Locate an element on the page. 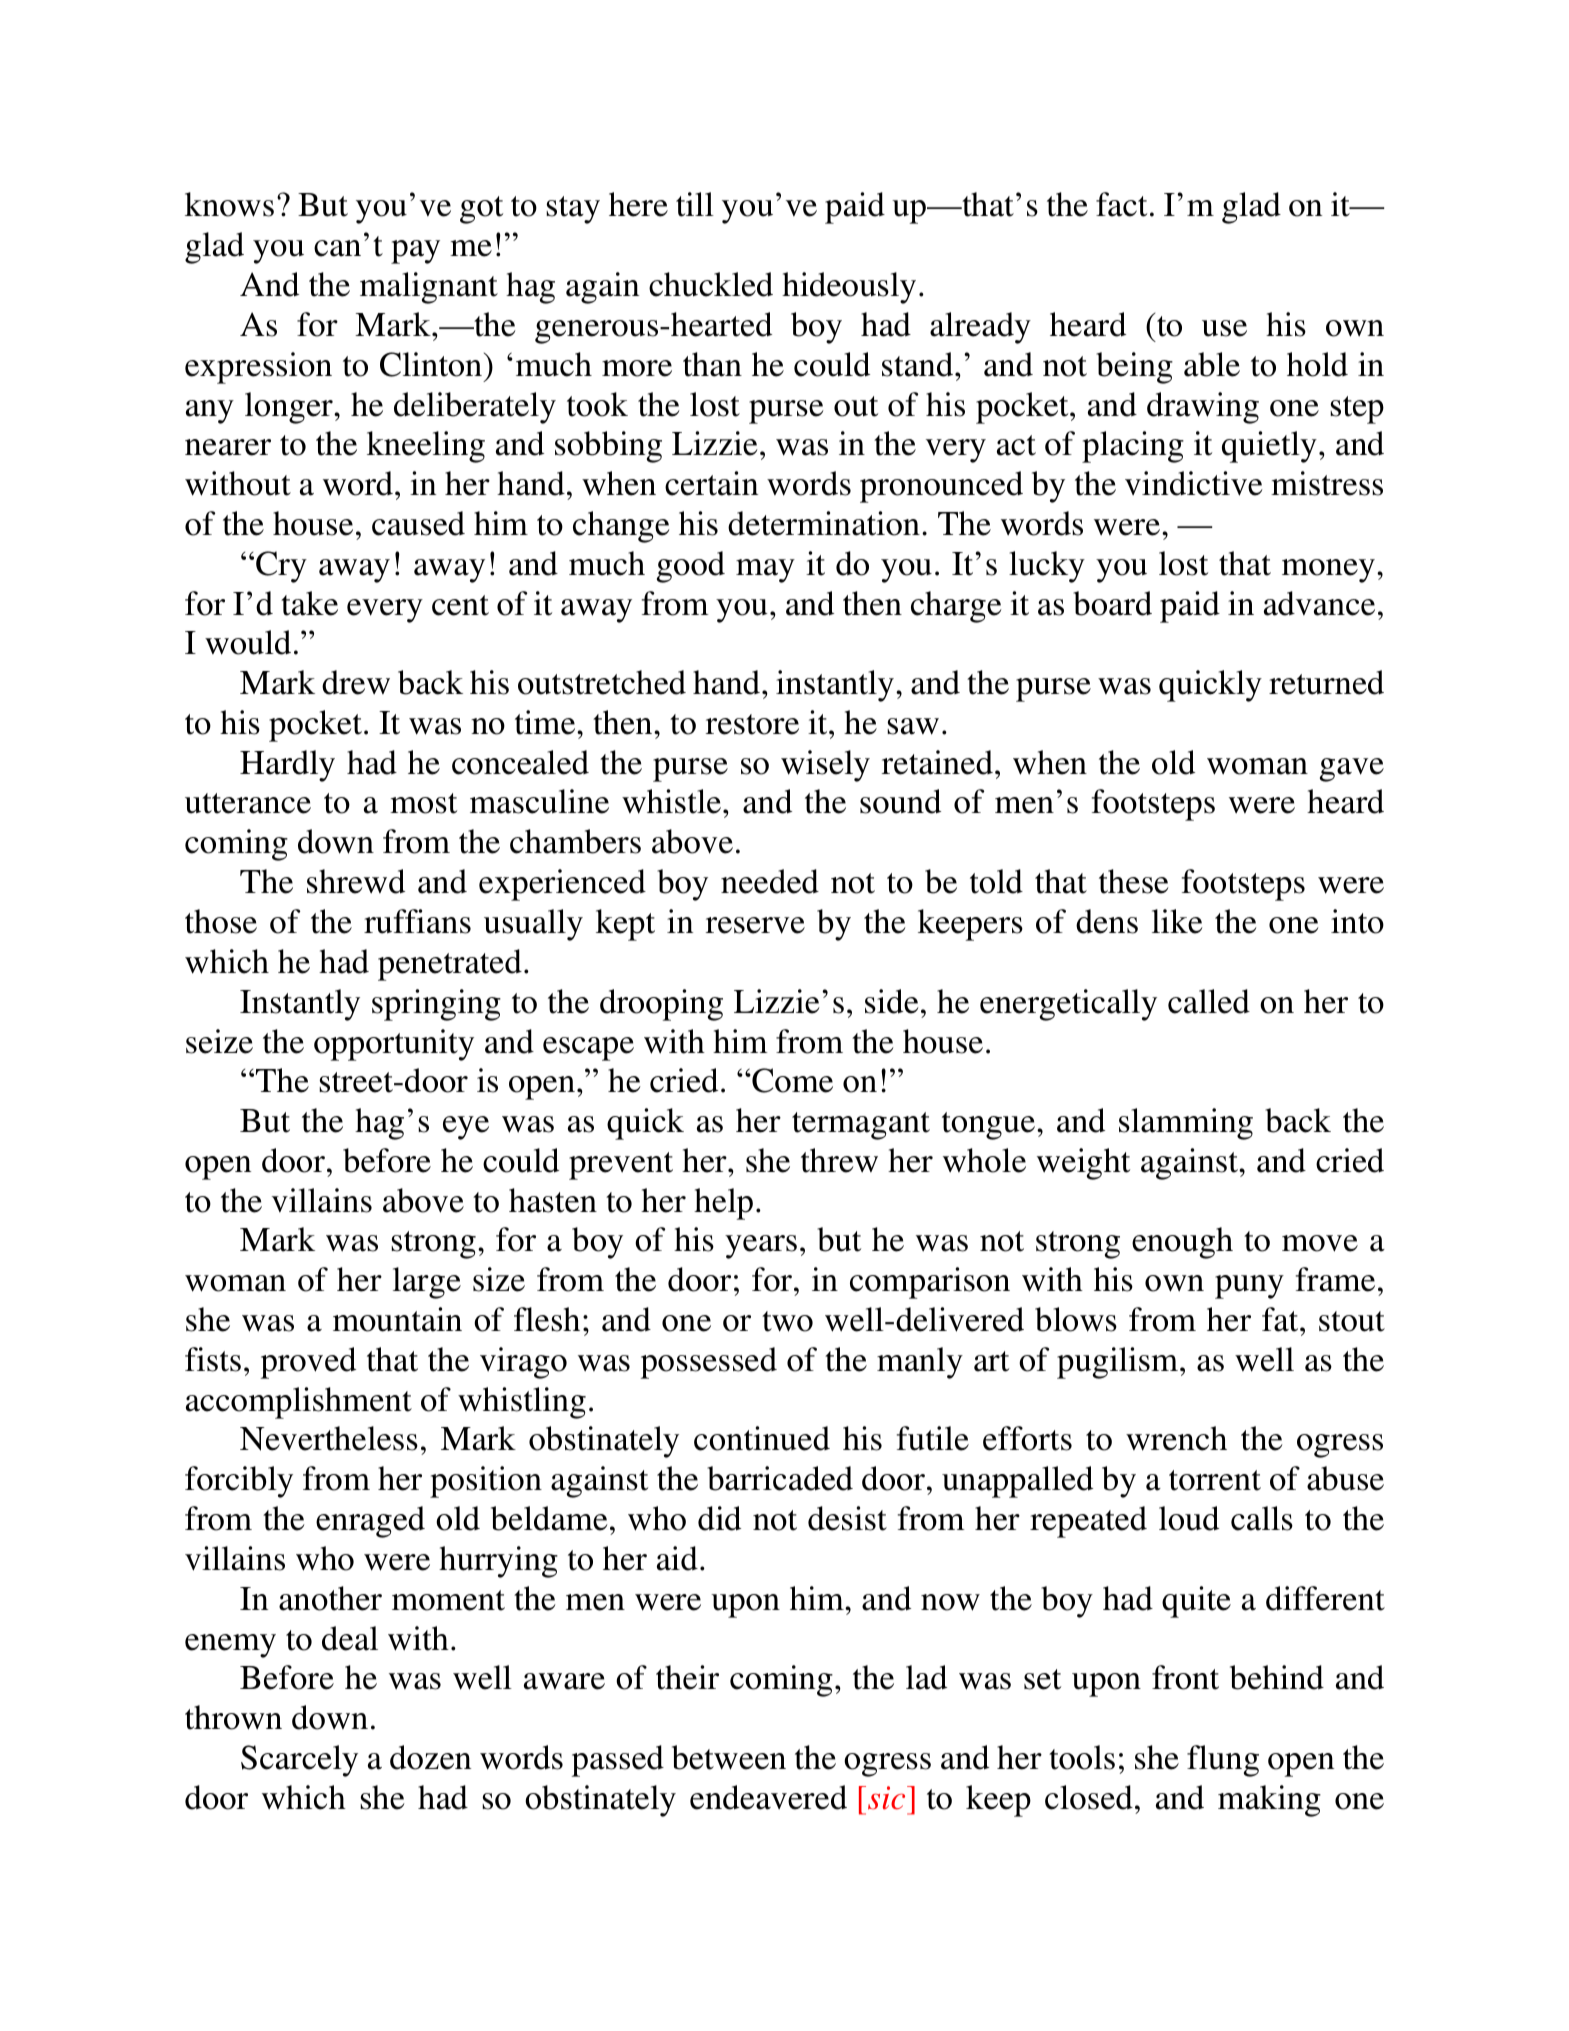  gave is located at coordinates (1352, 770).
